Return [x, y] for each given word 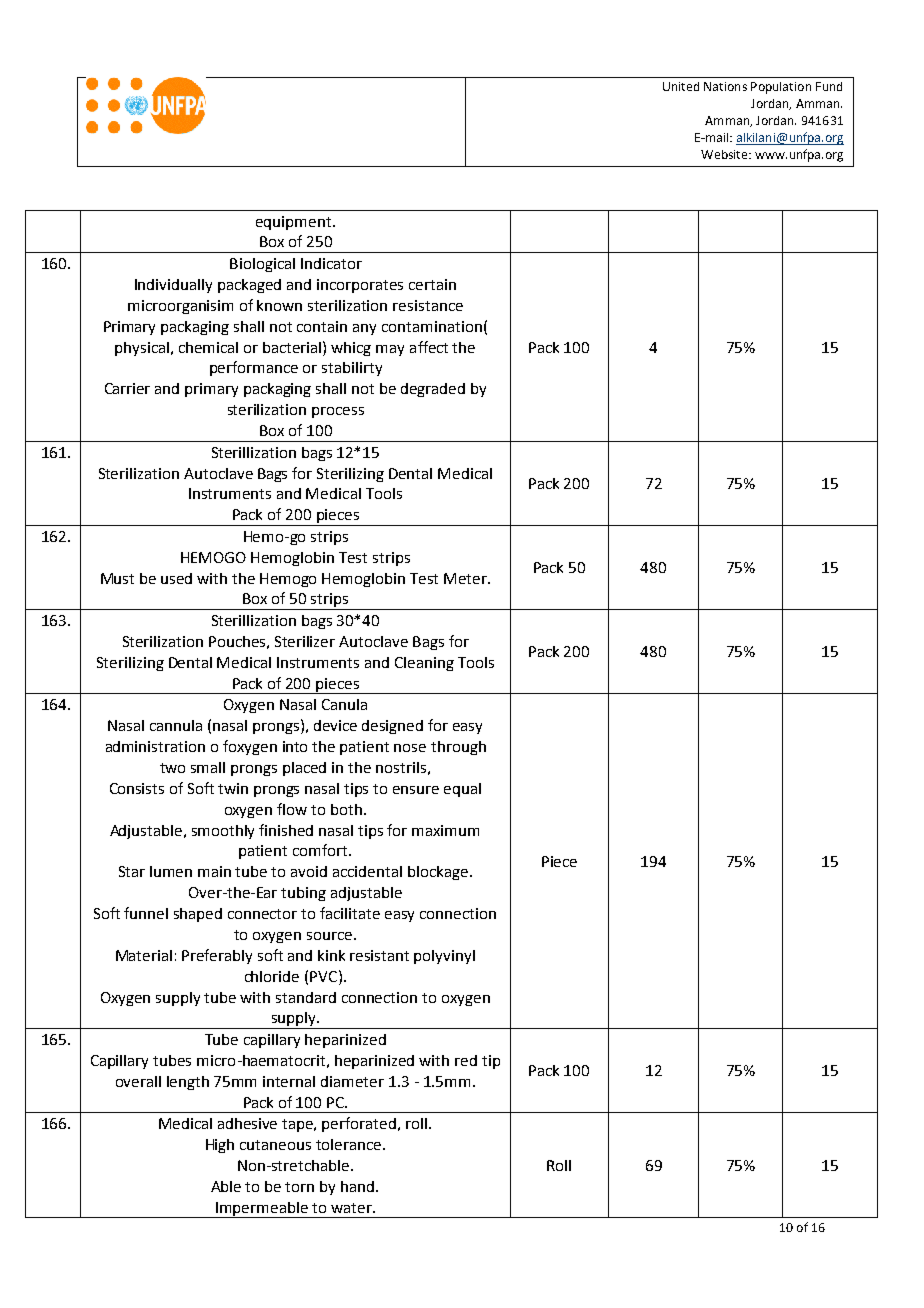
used [176, 578]
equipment [293, 223]
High [220, 1146]
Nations [725, 86]
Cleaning [424, 664]
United [681, 86]
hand [359, 1186]
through [458, 748]
